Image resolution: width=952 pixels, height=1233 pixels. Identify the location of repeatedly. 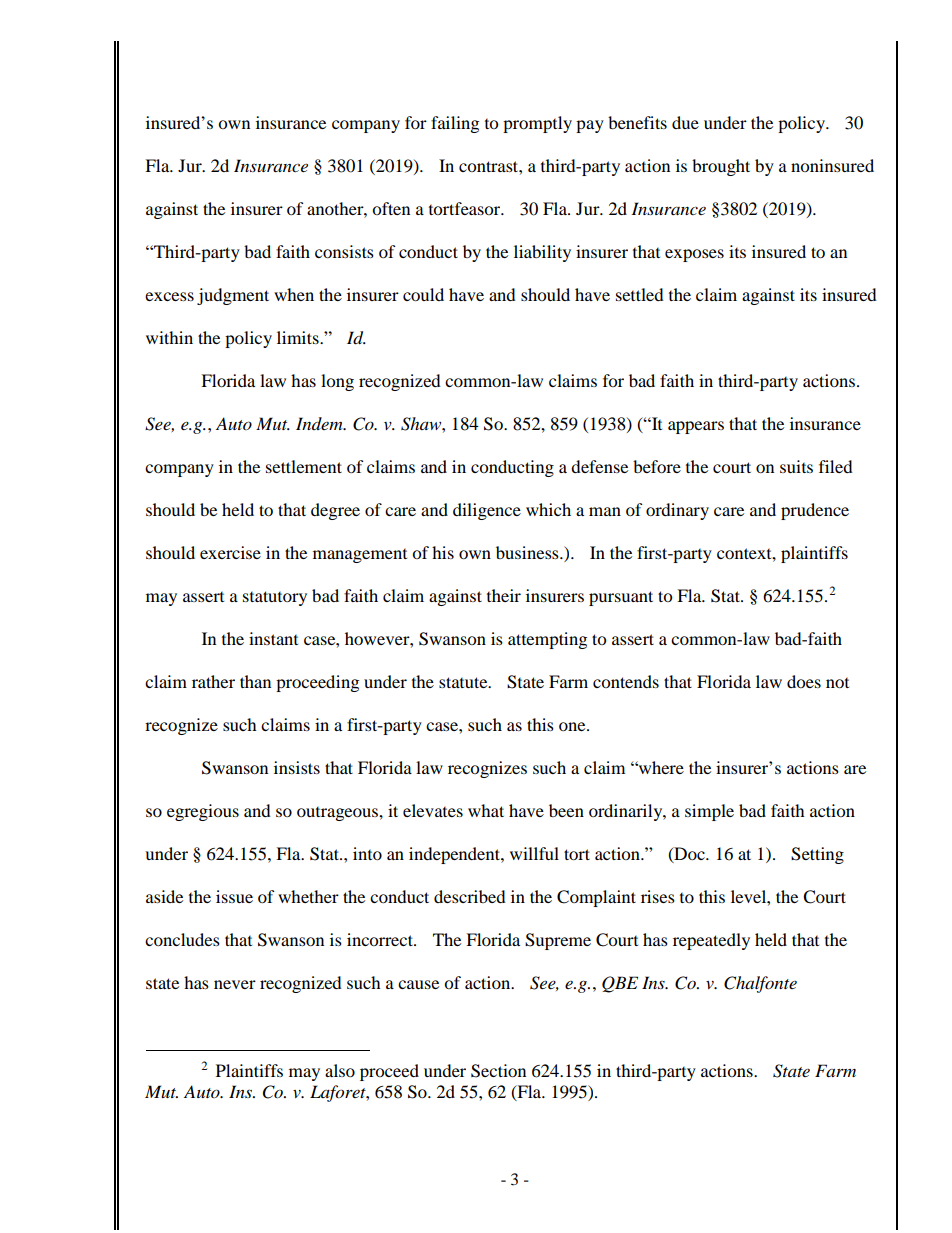
(711, 941).
